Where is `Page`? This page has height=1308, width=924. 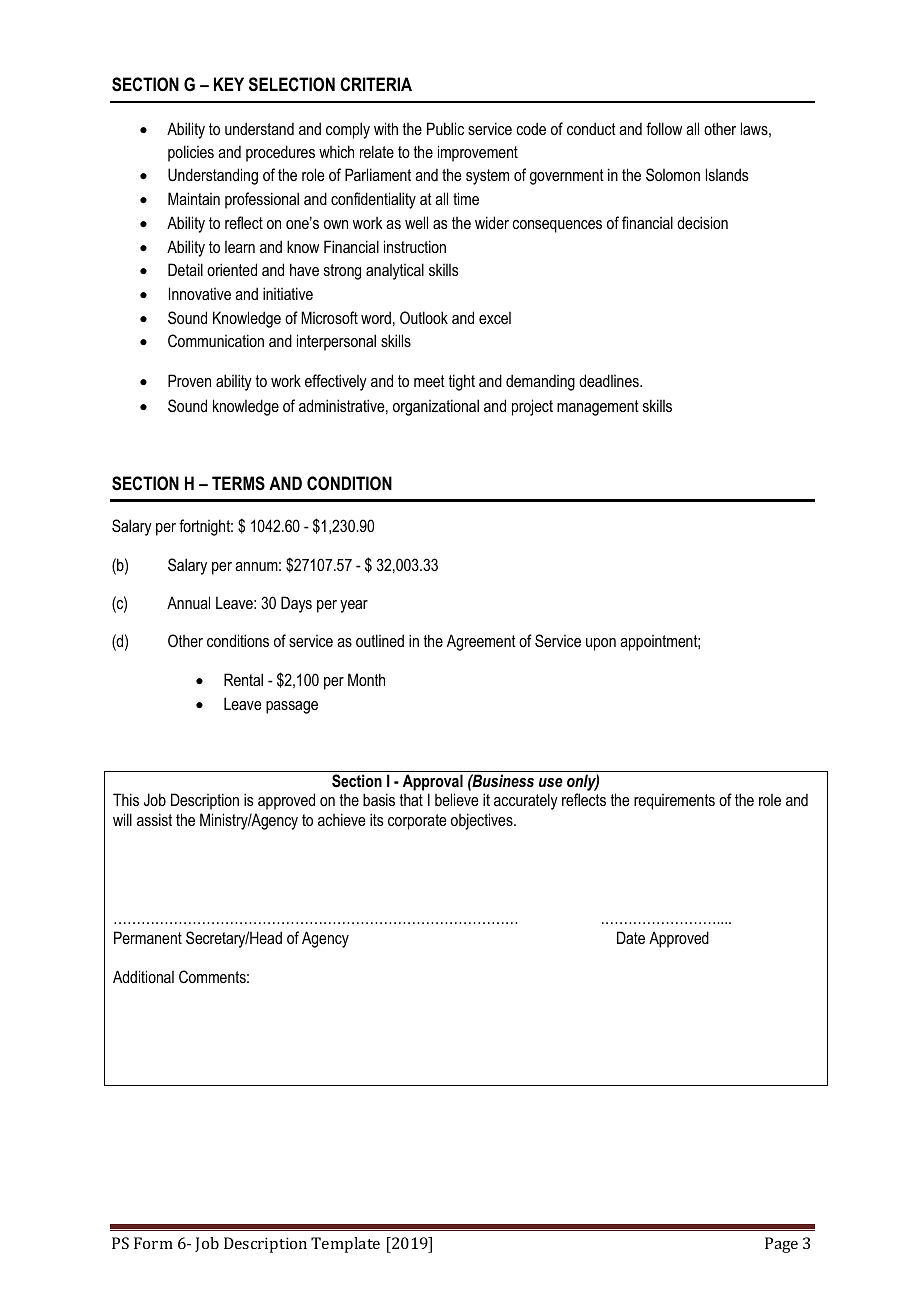 Page is located at coordinates (781, 1245).
